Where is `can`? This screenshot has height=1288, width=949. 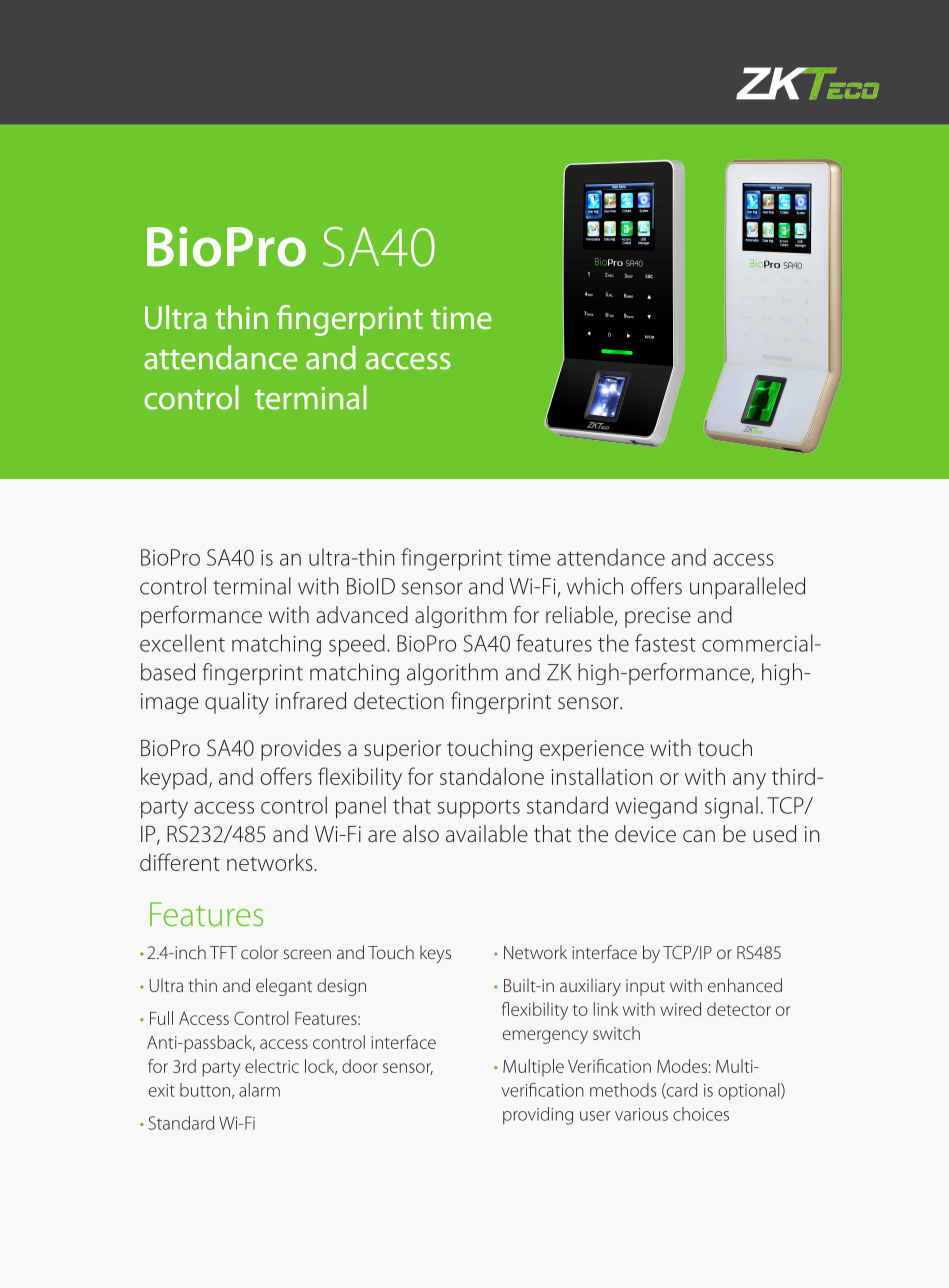
can is located at coordinates (699, 836).
